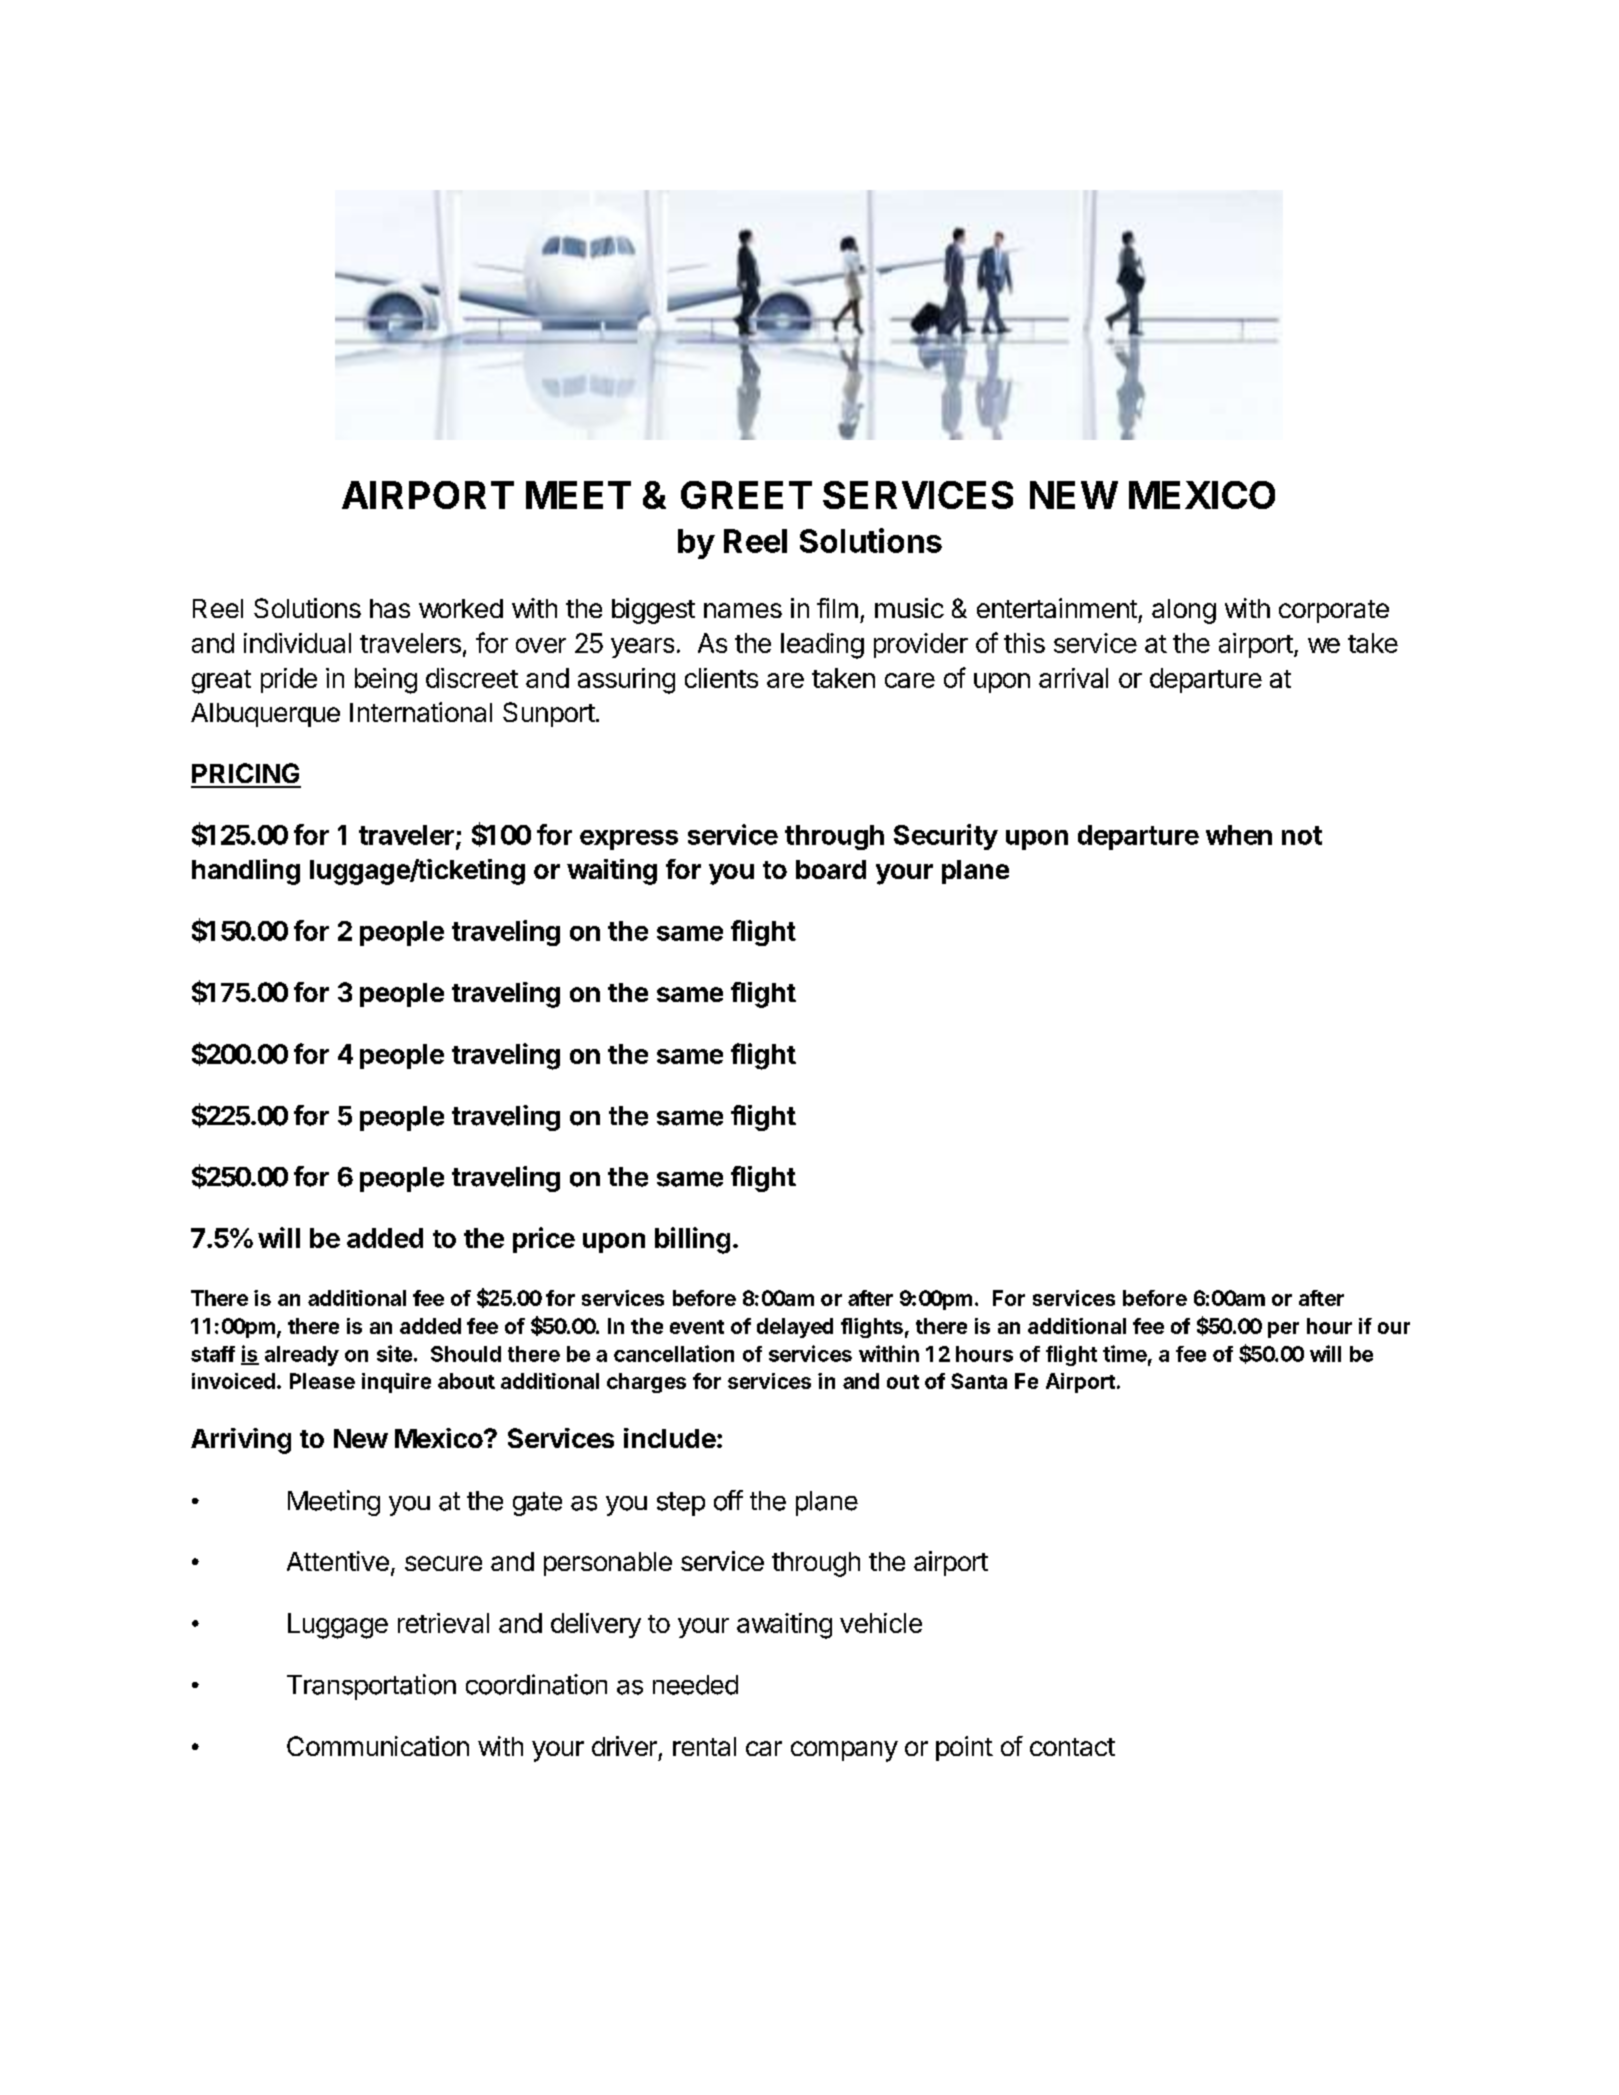 This screenshot has width=1619, height=2095. Describe the element at coordinates (371, 1687) in the screenshot. I see `Transportation` at that location.
